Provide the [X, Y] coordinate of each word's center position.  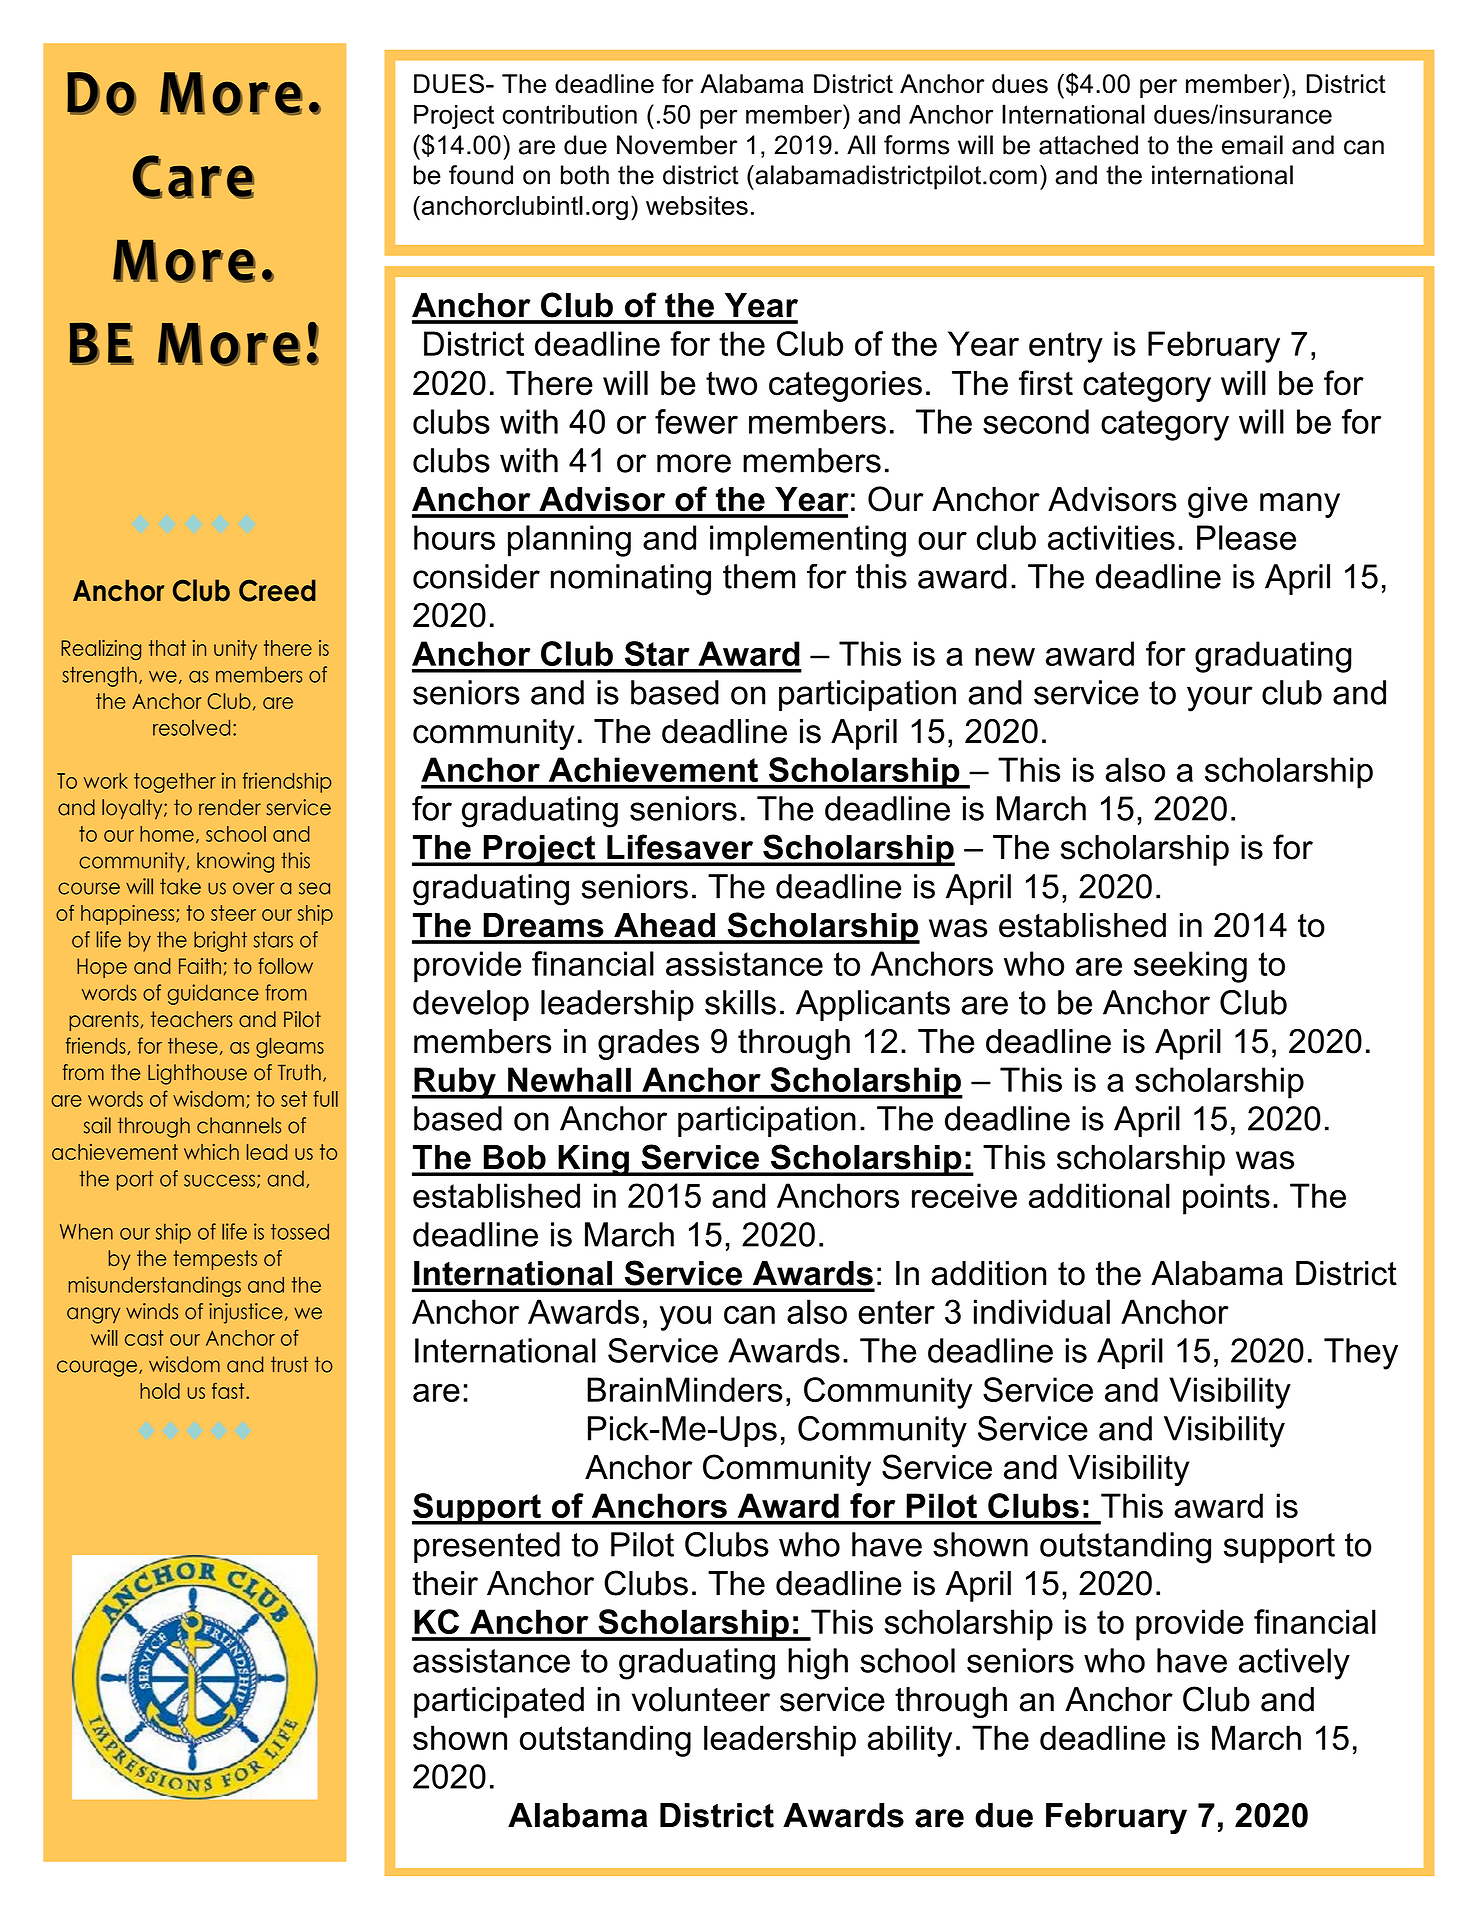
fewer [696, 421]
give [1218, 502]
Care [193, 177]
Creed [277, 590]
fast [229, 1390]
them [759, 576]
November [677, 145]
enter [896, 1312]
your [1220, 699]
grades [648, 1044]
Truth [299, 1072]
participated [499, 1702]
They [1361, 1354]
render [230, 807]
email [1252, 145]
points [1226, 1199]
